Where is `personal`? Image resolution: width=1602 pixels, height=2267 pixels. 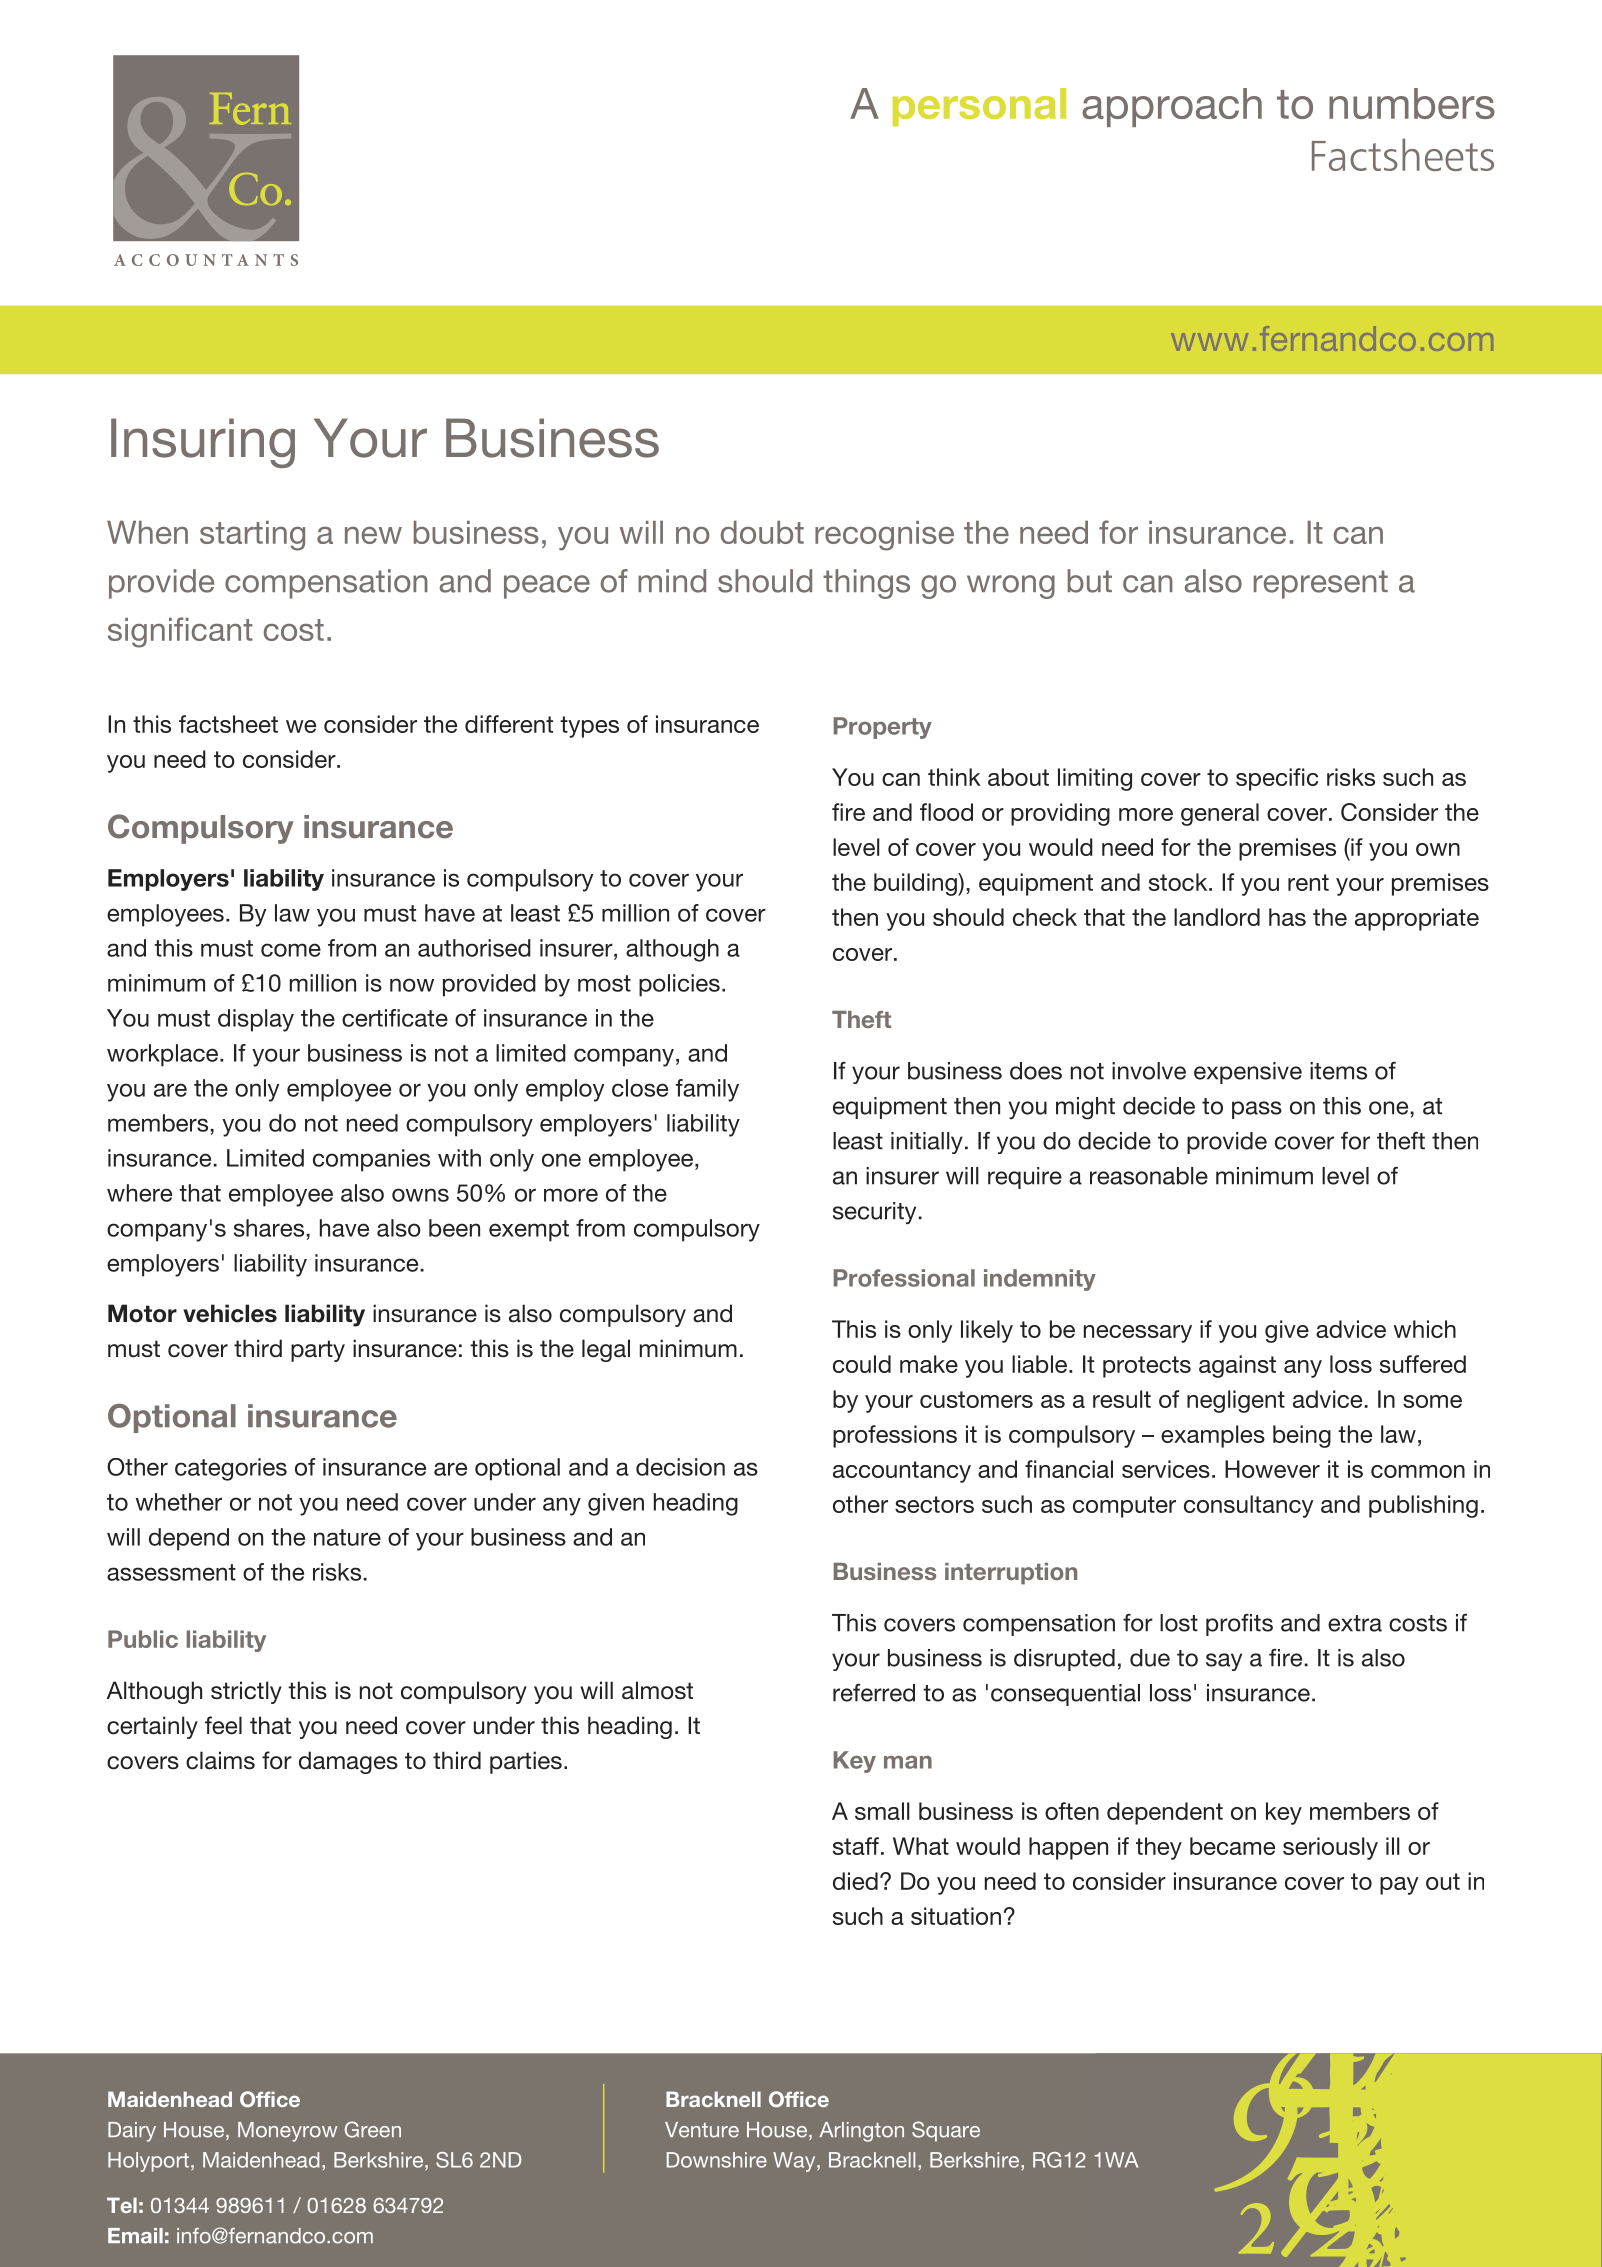
personal is located at coordinates (979, 107).
